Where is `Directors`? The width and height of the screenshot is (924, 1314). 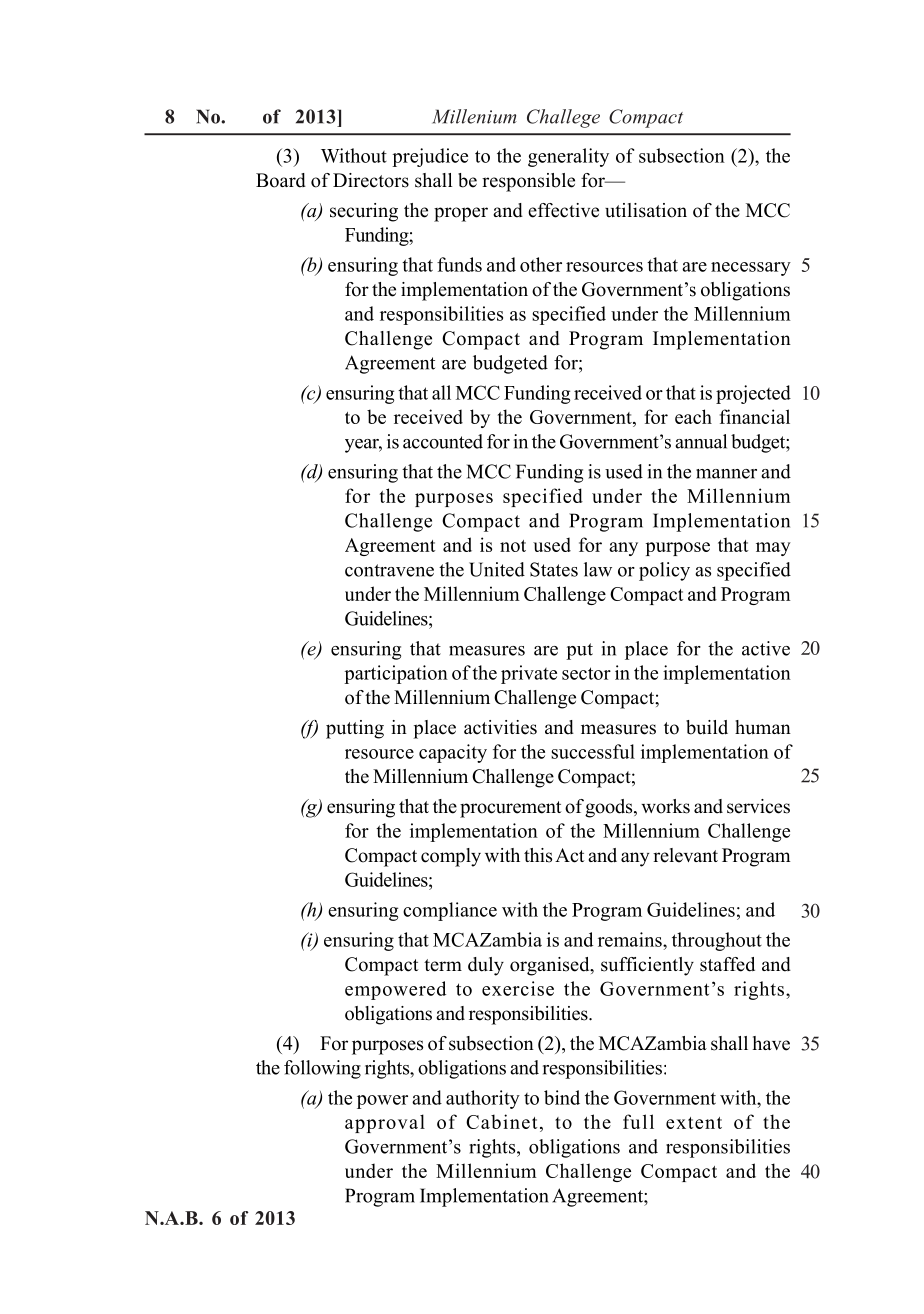 Directors is located at coordinates (371, 180).
